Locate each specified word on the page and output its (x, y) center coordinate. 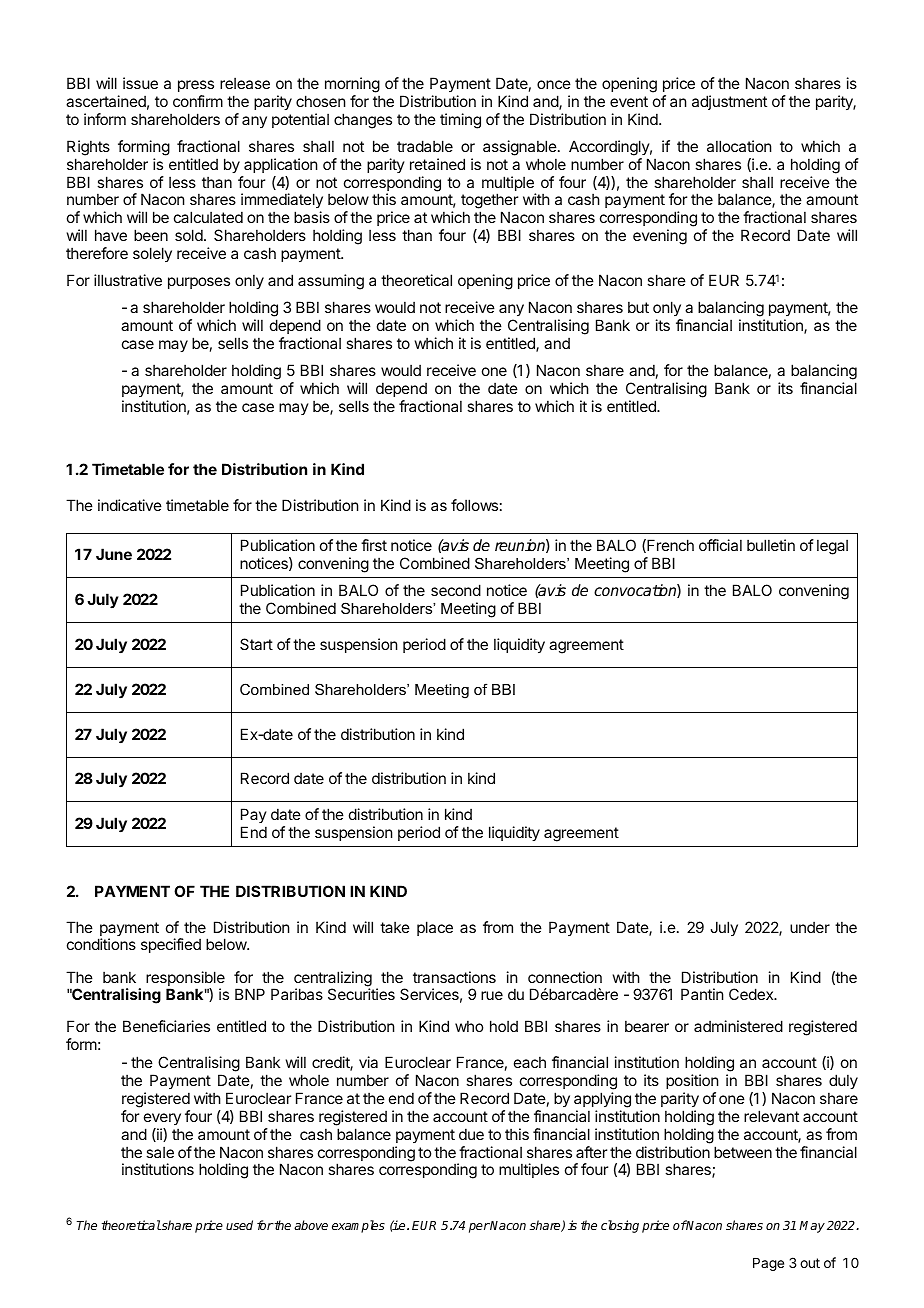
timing (460, 121)
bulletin (771, 545)
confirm (198, 101)
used (239, 1225)
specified (171, 945)
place (435, 928)
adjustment (729, 102)
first (374, 545)
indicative (130, 505)
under (810, 927)
